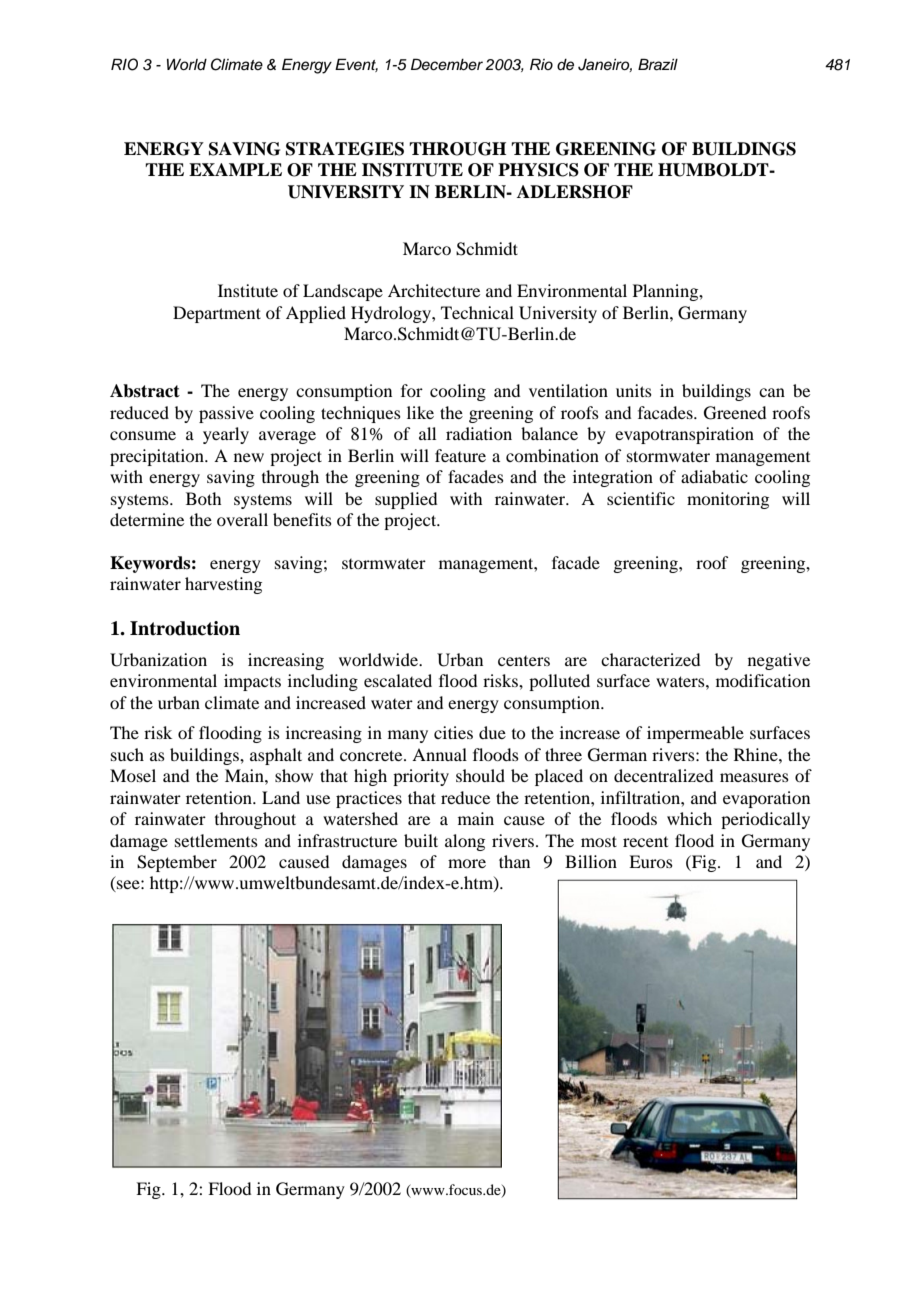  Describe the element at coordinates (714, 476) in the page. I see `adiabatic` at that location.
